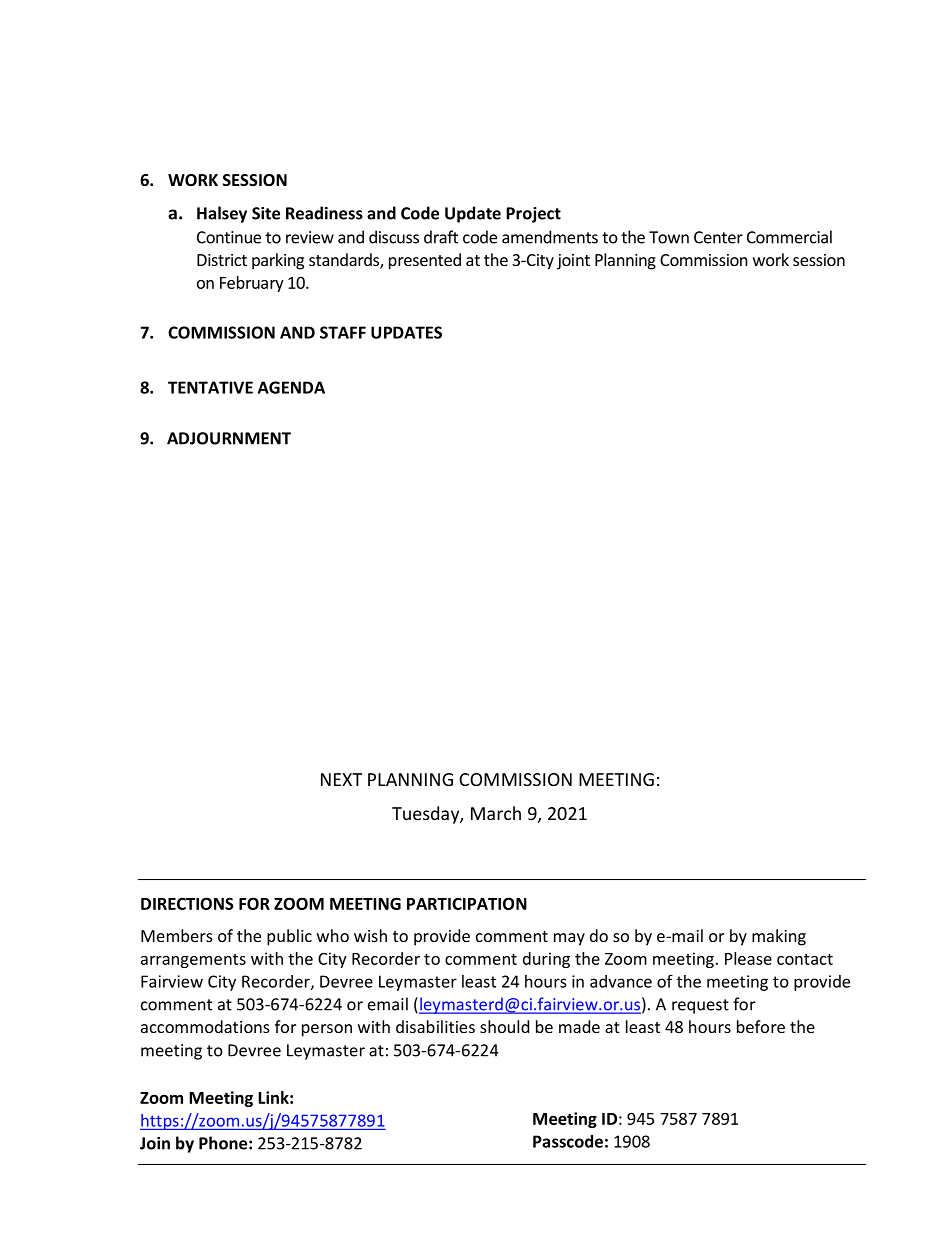 The height and width of the page is (1233, 952). Describe the element at coordinates (748, 958) in the page. I see `Please` at that location.
